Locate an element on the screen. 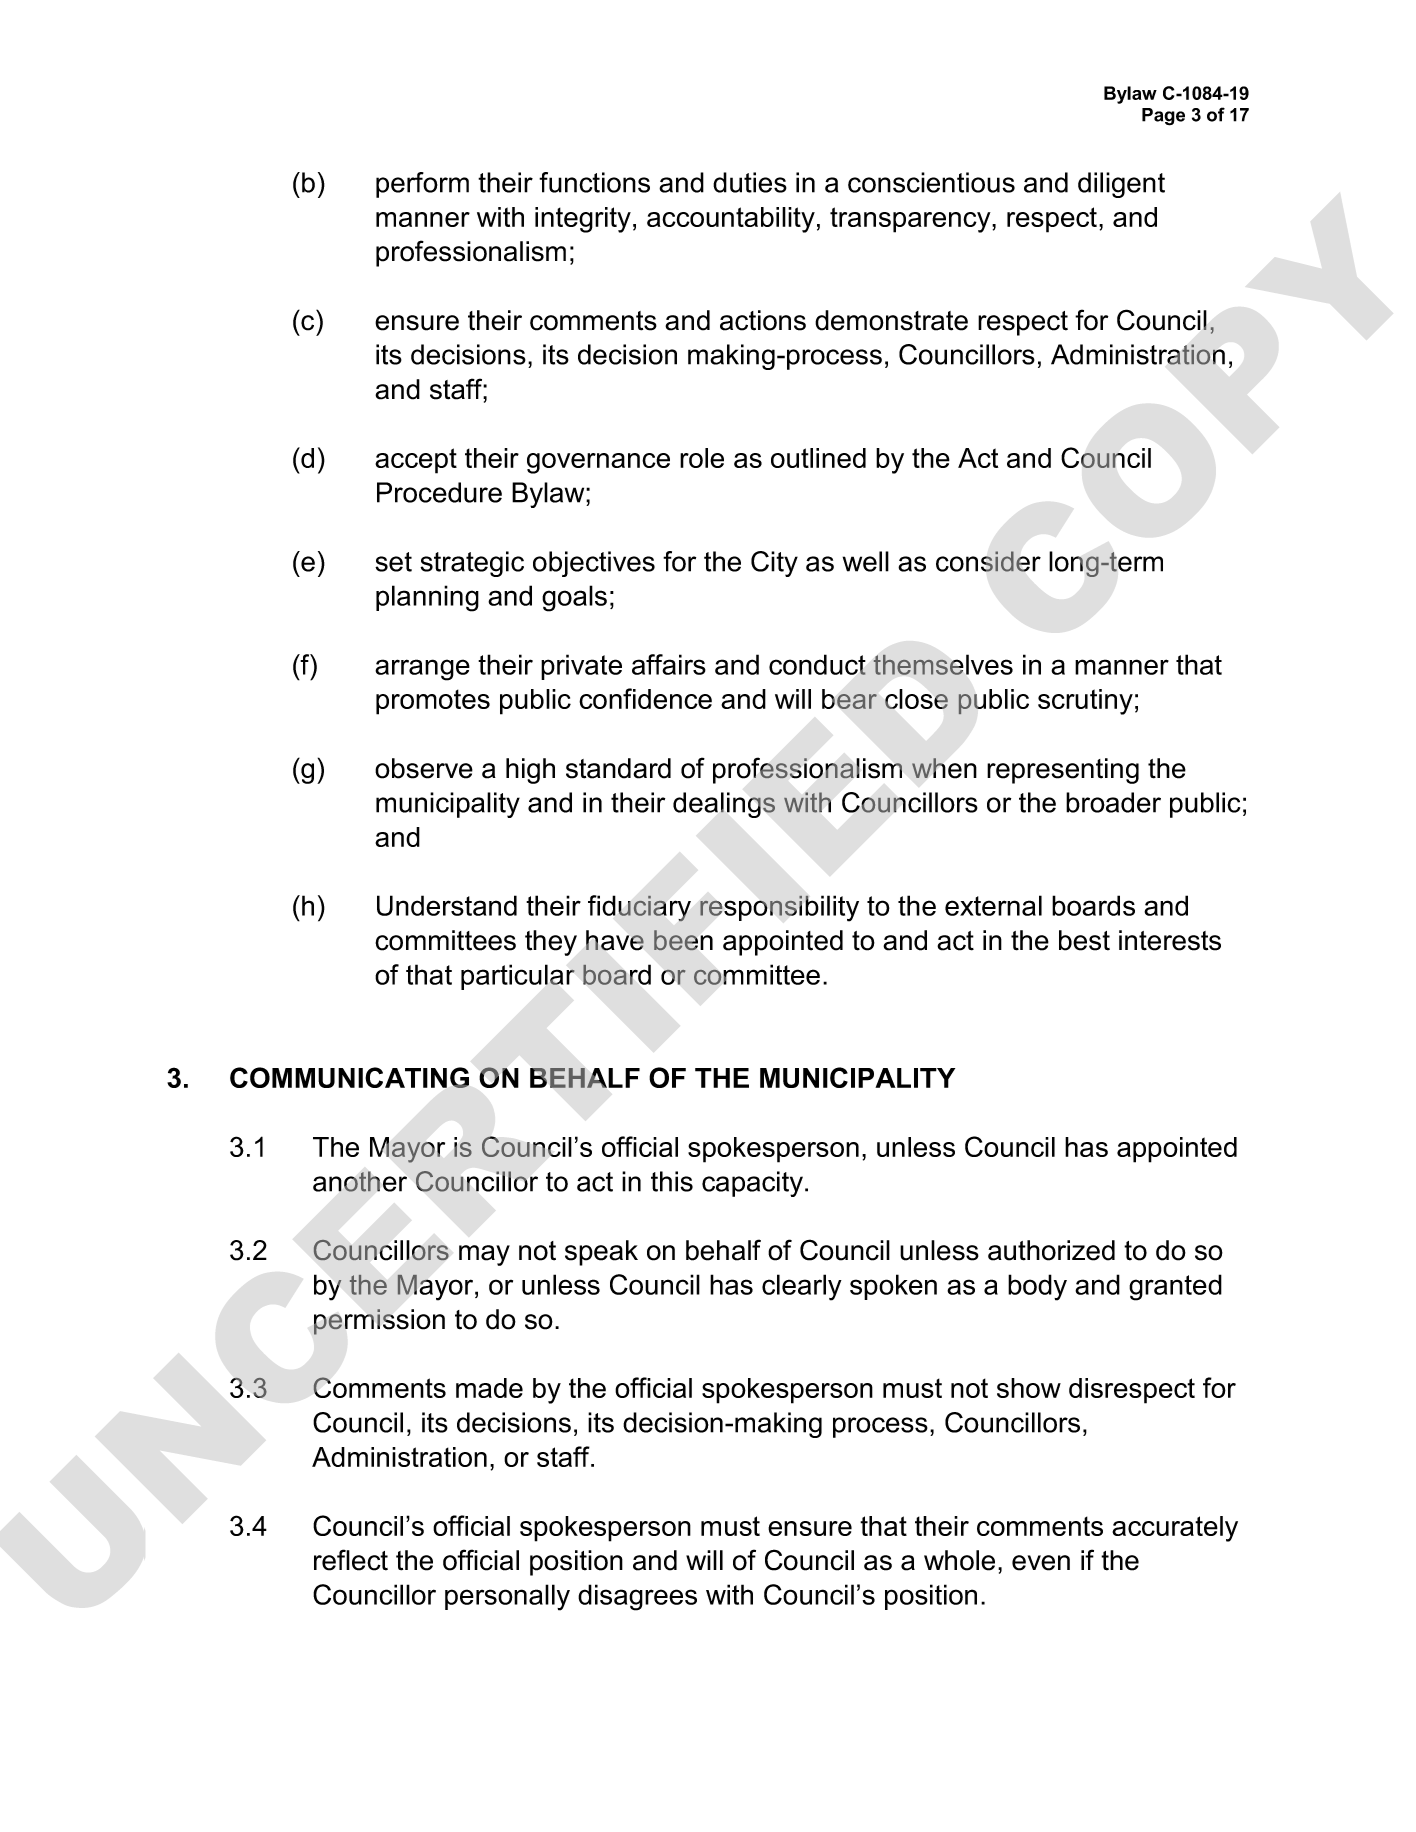 This screenshot has height=1832, width=1416. responsibility is located at coordinates (779, 908).
